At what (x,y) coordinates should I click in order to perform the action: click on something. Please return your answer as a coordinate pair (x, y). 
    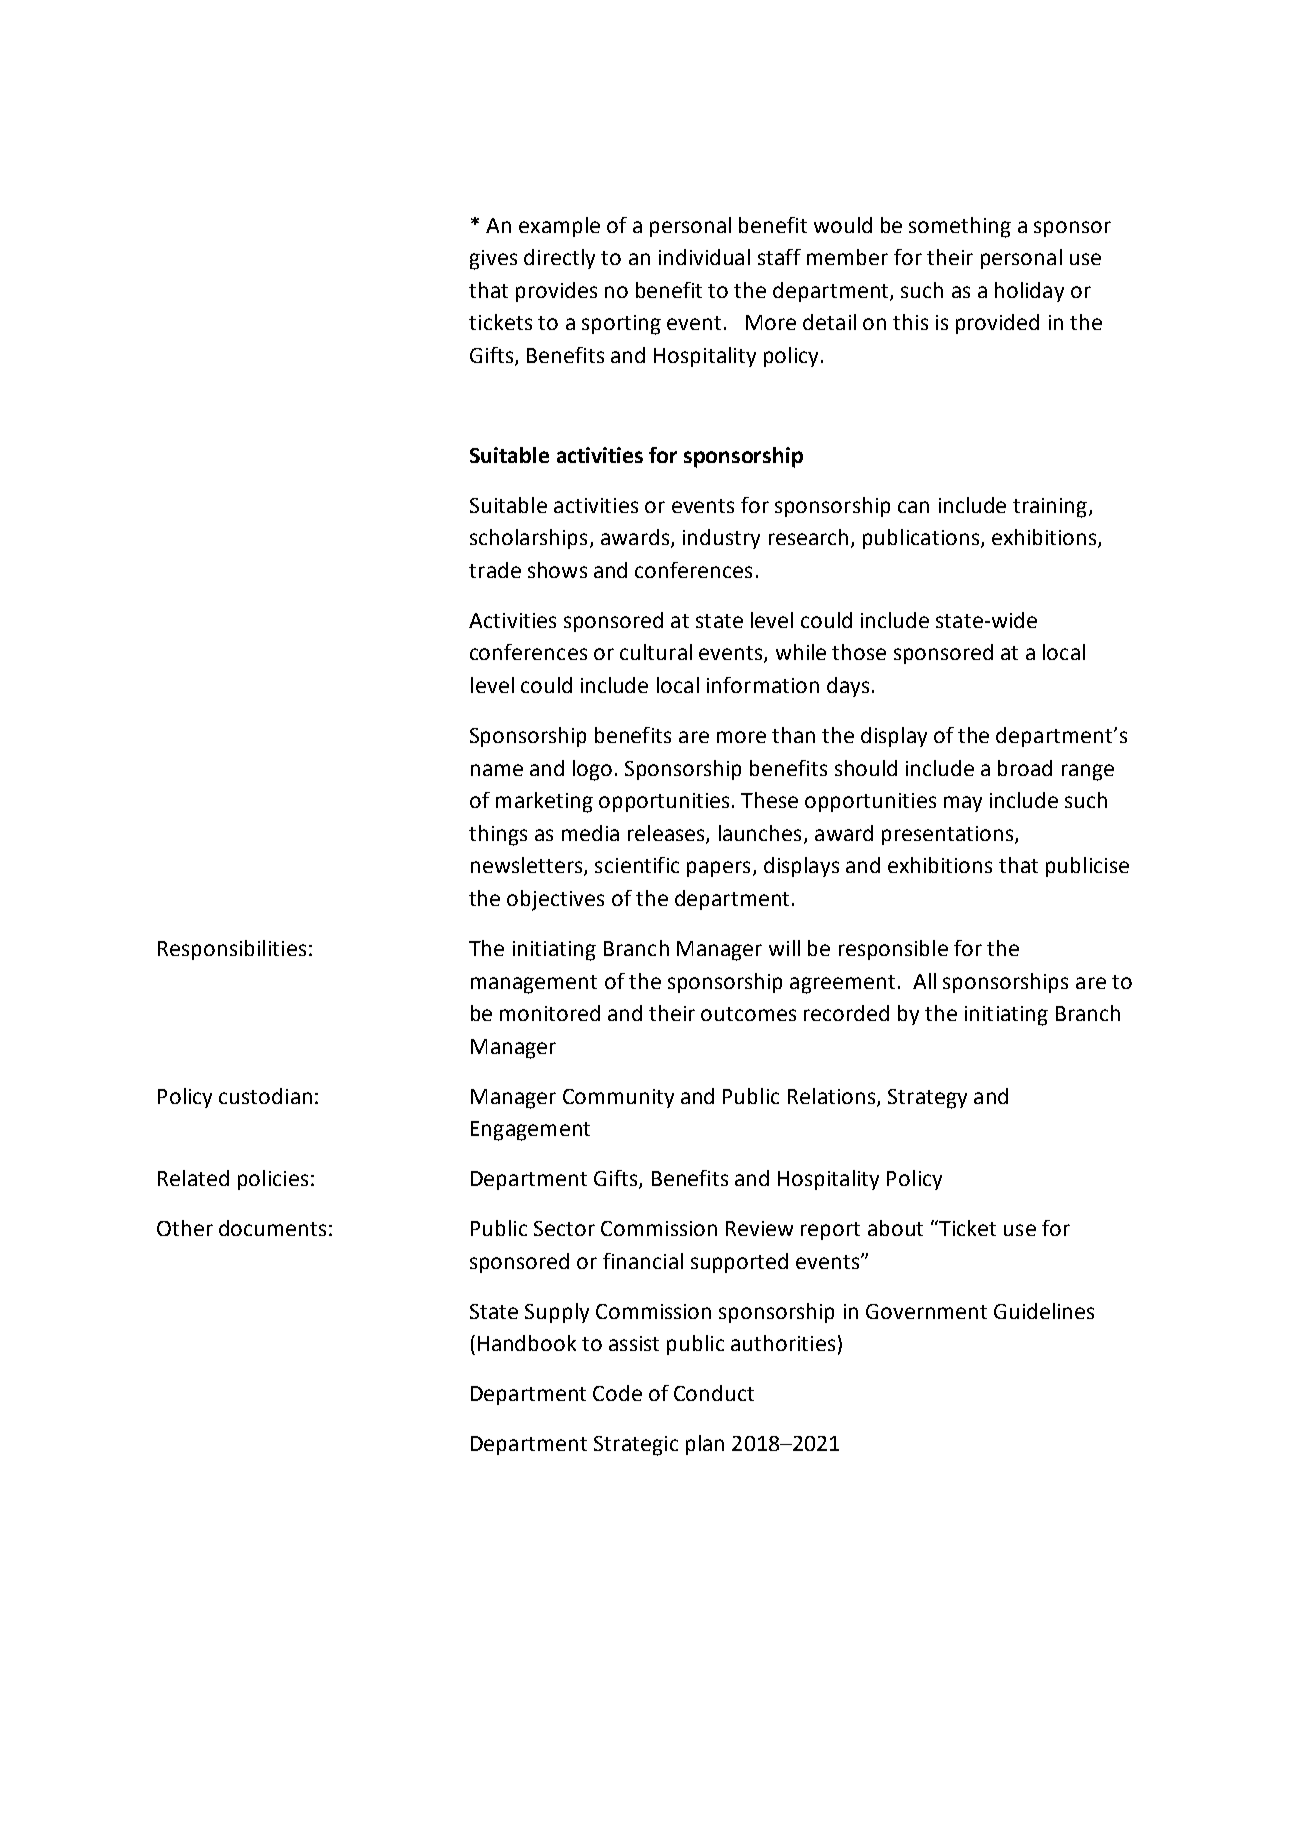
    Looking at the image, I should click on (960, 227).
